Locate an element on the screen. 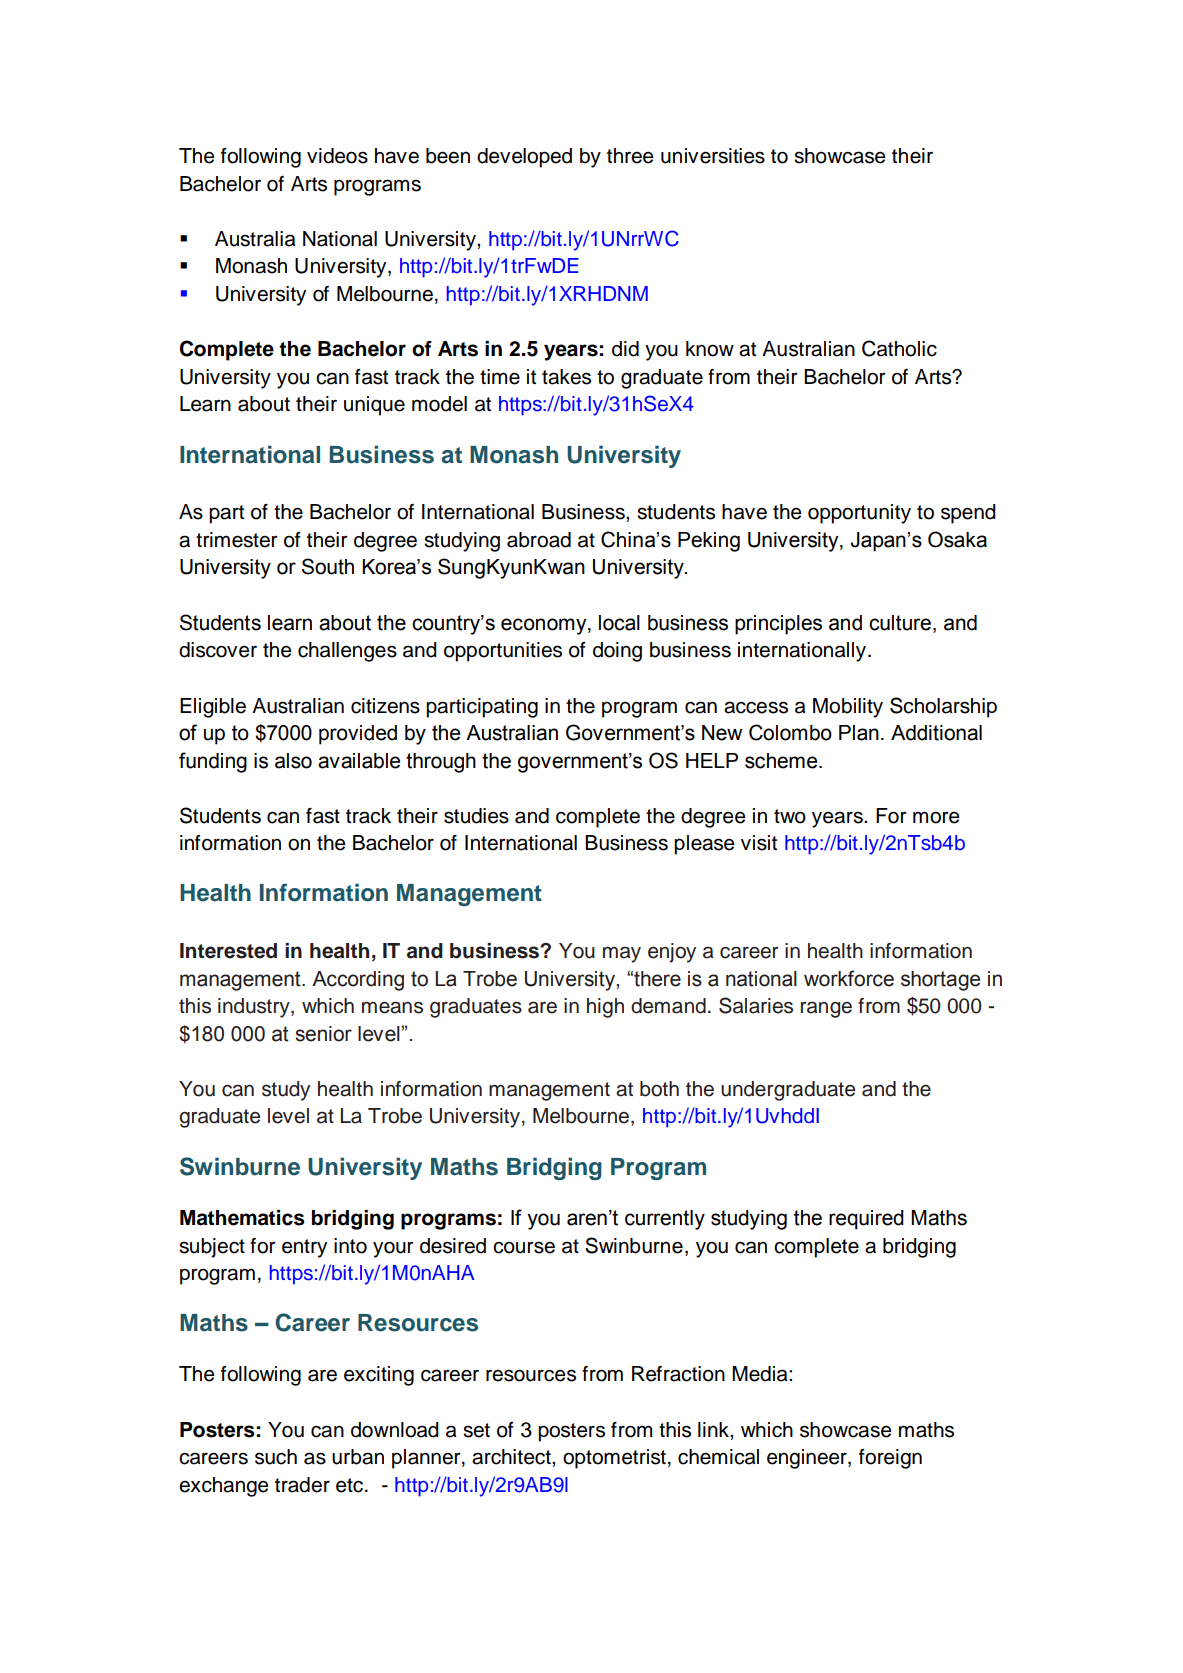 Image resolution: width=1183 pixels, height=1673 pixels. Mathematics is located at coordinates (242, 1218).
